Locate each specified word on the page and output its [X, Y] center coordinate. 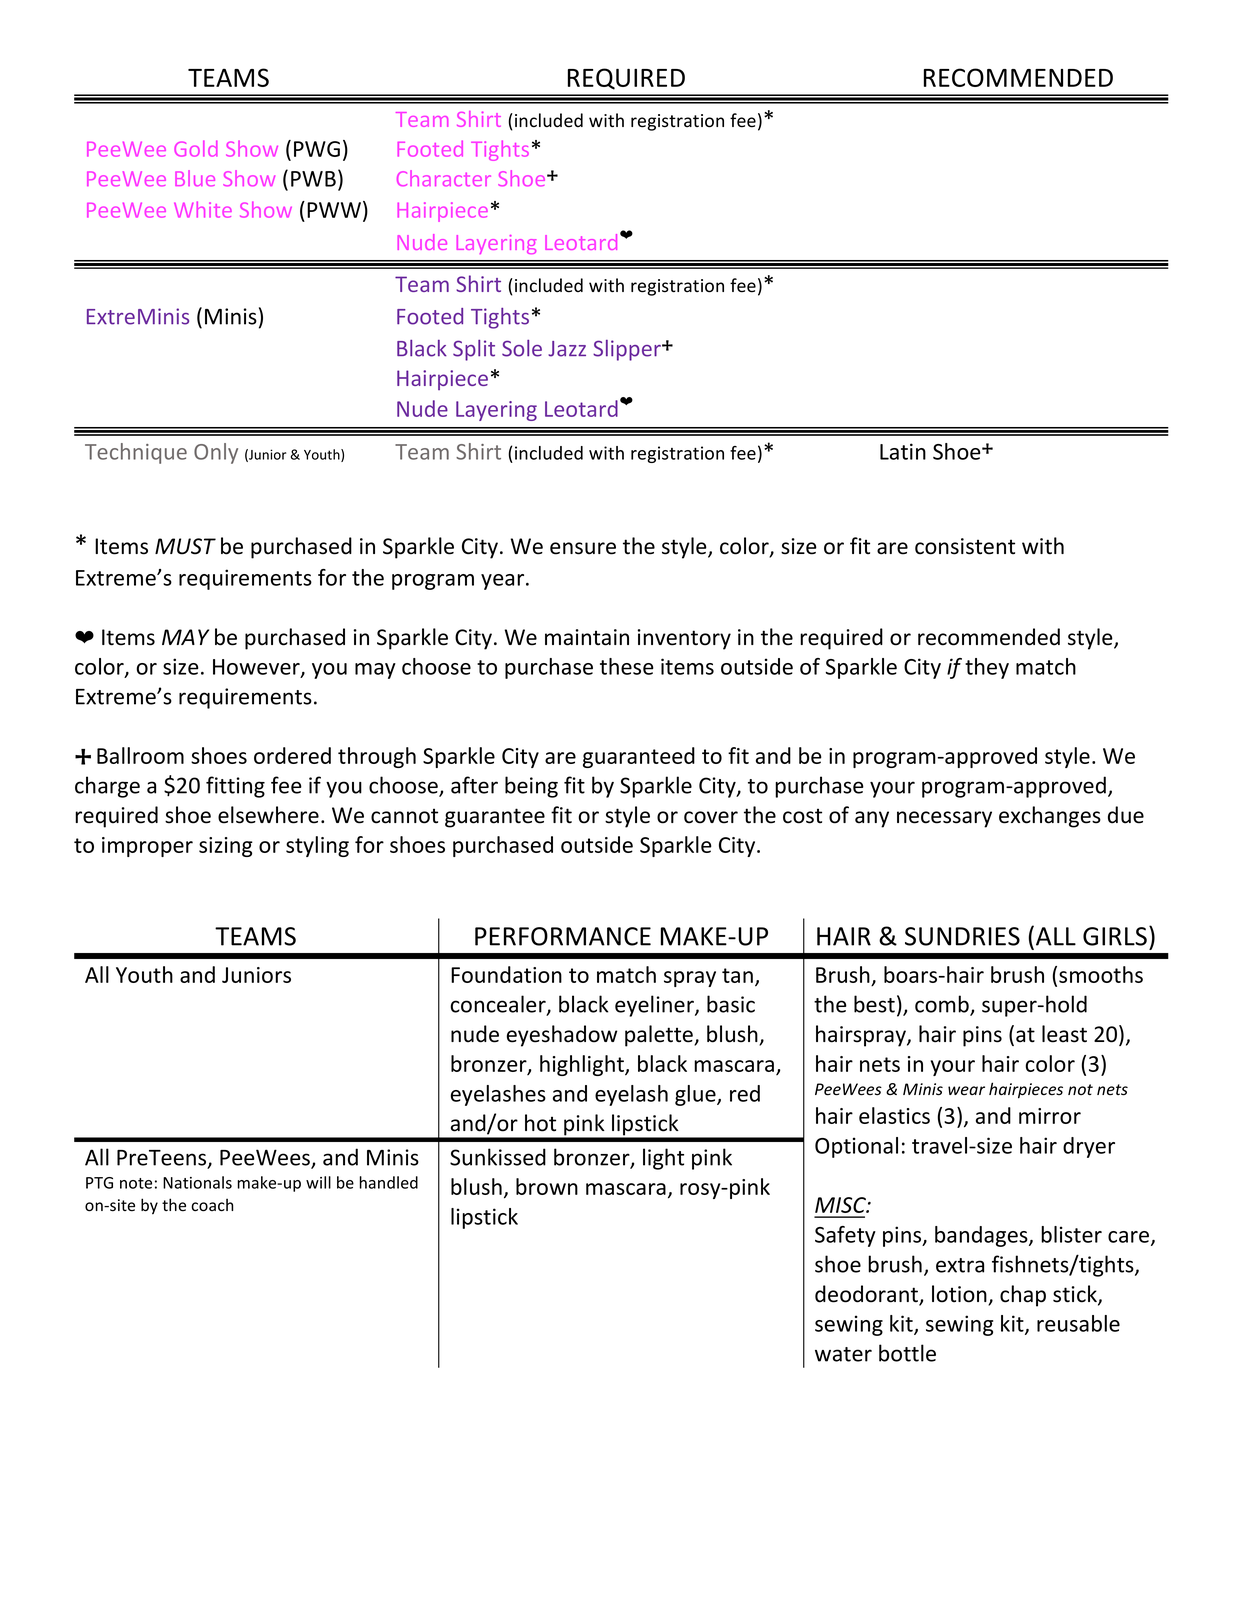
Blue [195, 178]
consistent [965, 546]
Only [216, 453]
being [531, 787]
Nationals [197, 1182]
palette [660, 1036]
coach [212, 1205]
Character [444, 178]
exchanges [1050, 817]
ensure [583, 548]
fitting [235, 787]
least [1064, 1034]
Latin [903, 451]
